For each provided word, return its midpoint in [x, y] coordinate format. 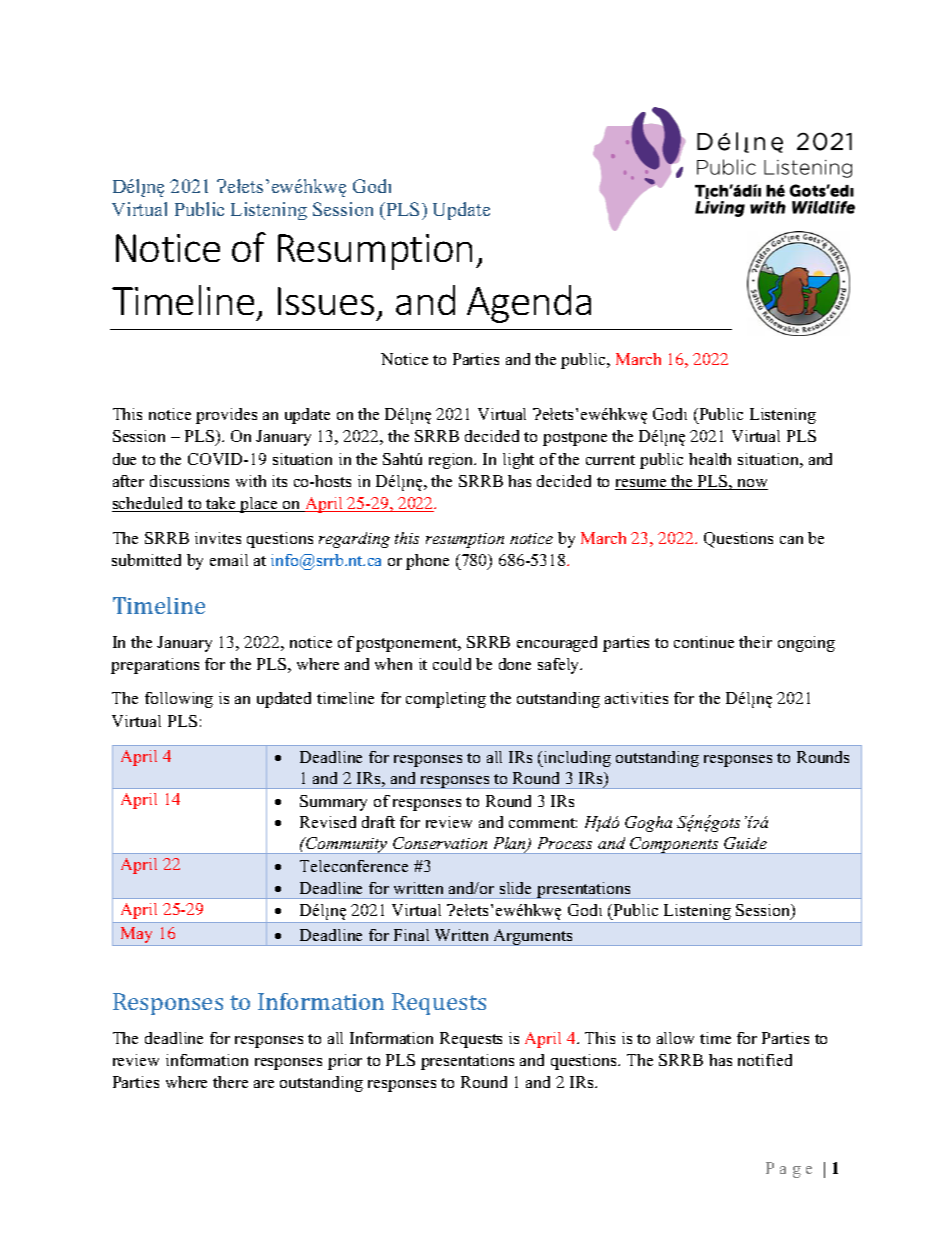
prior [345, 1062]
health [710, 459]
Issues [326, 301]
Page [789, 1170]
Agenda [529, 304]
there [230, 1082]
